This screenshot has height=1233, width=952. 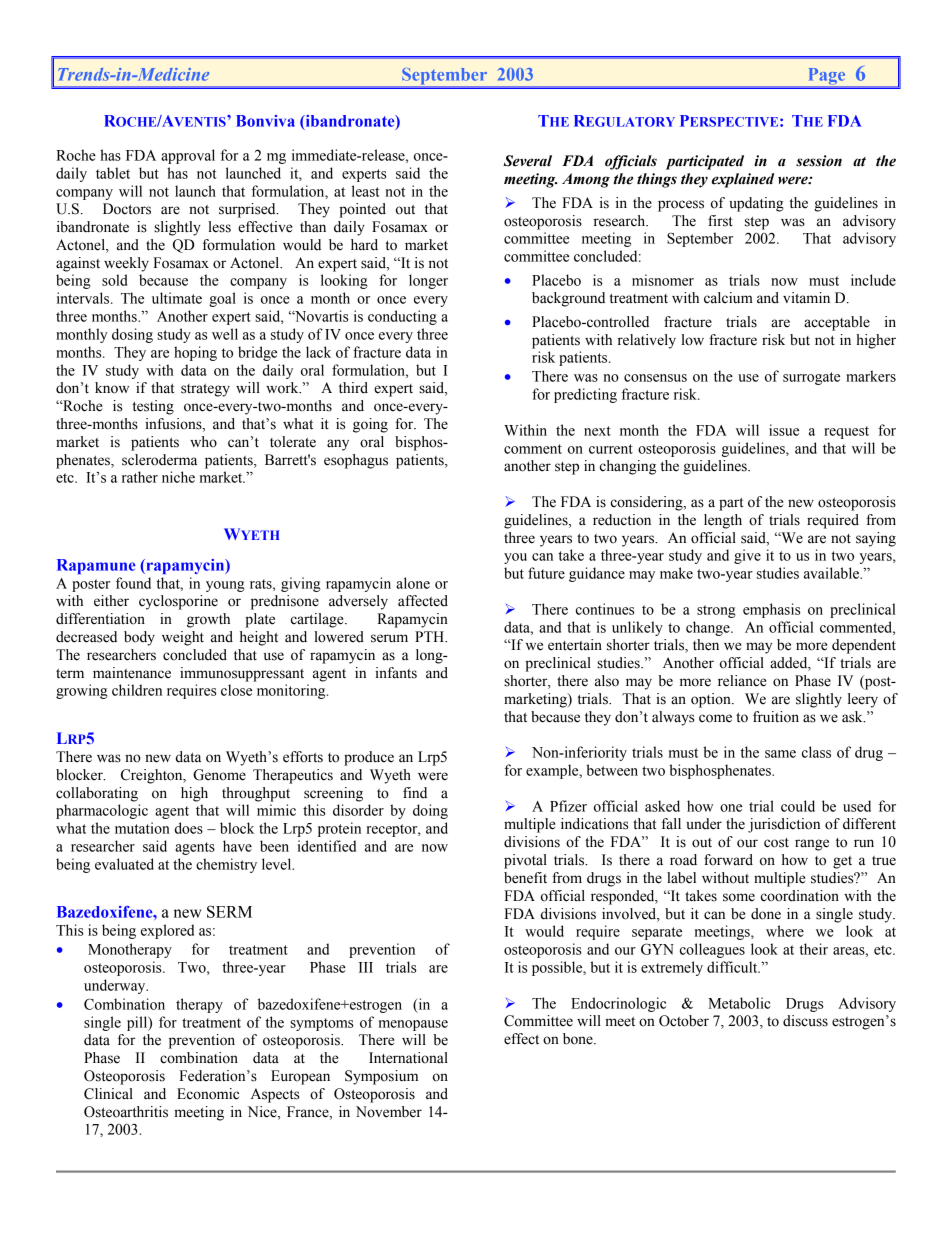 I want to click on approval, so click(x=188, y=156).
